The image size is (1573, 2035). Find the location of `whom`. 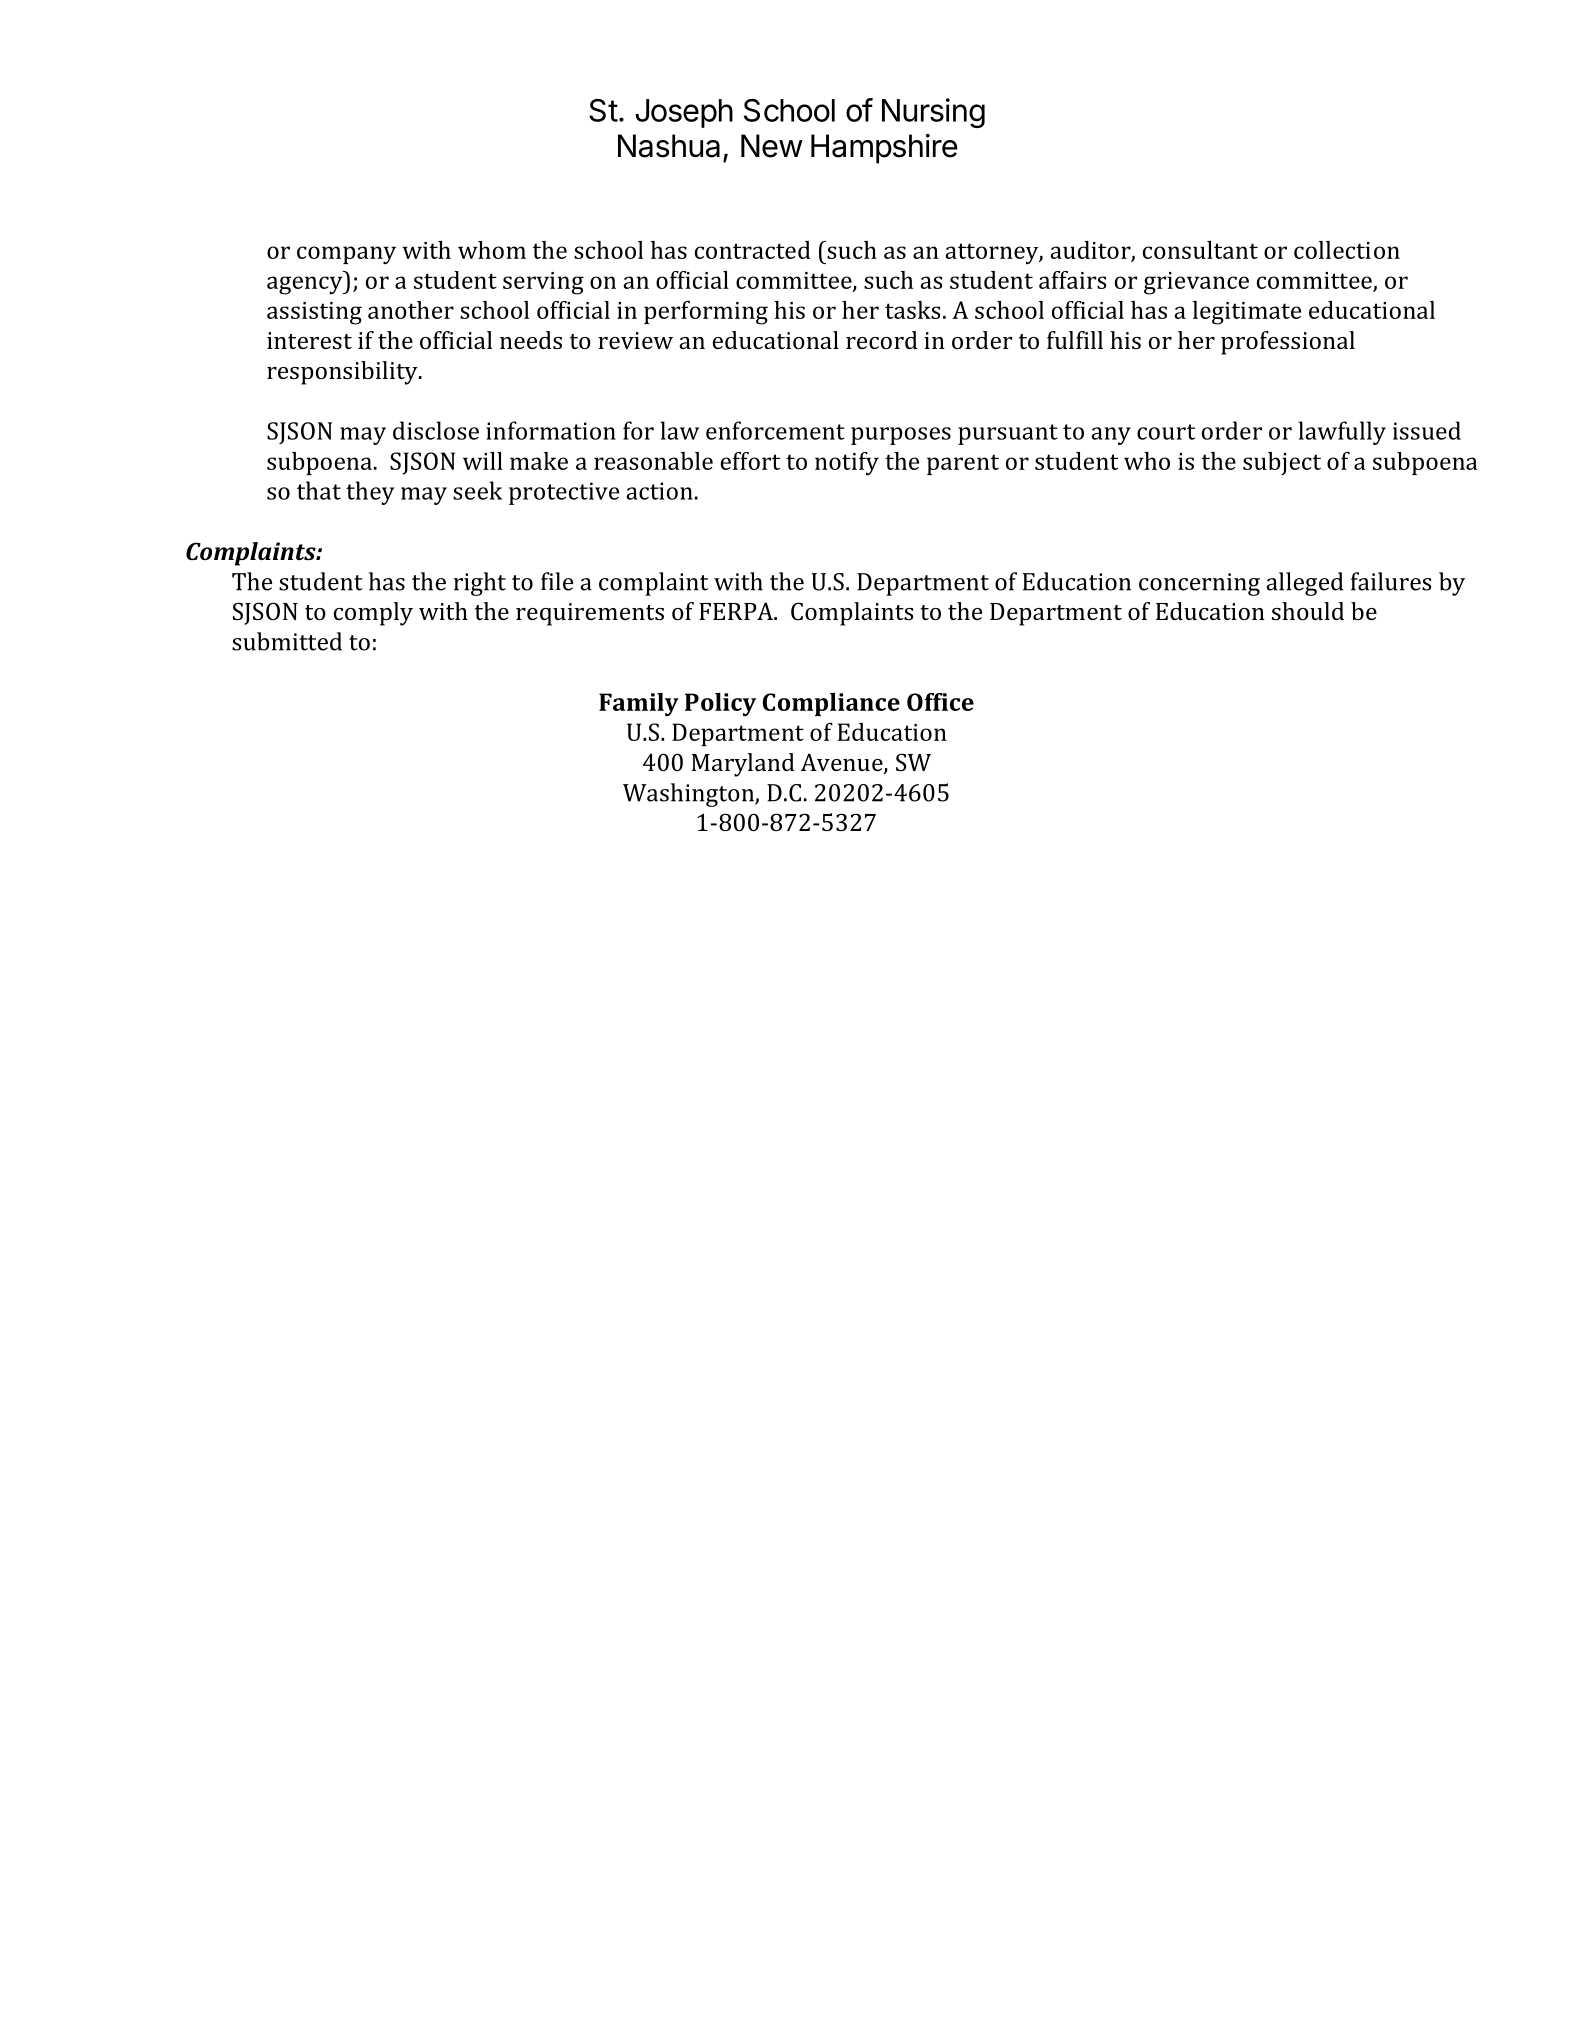

whom is located at coordinates (492, 250).
